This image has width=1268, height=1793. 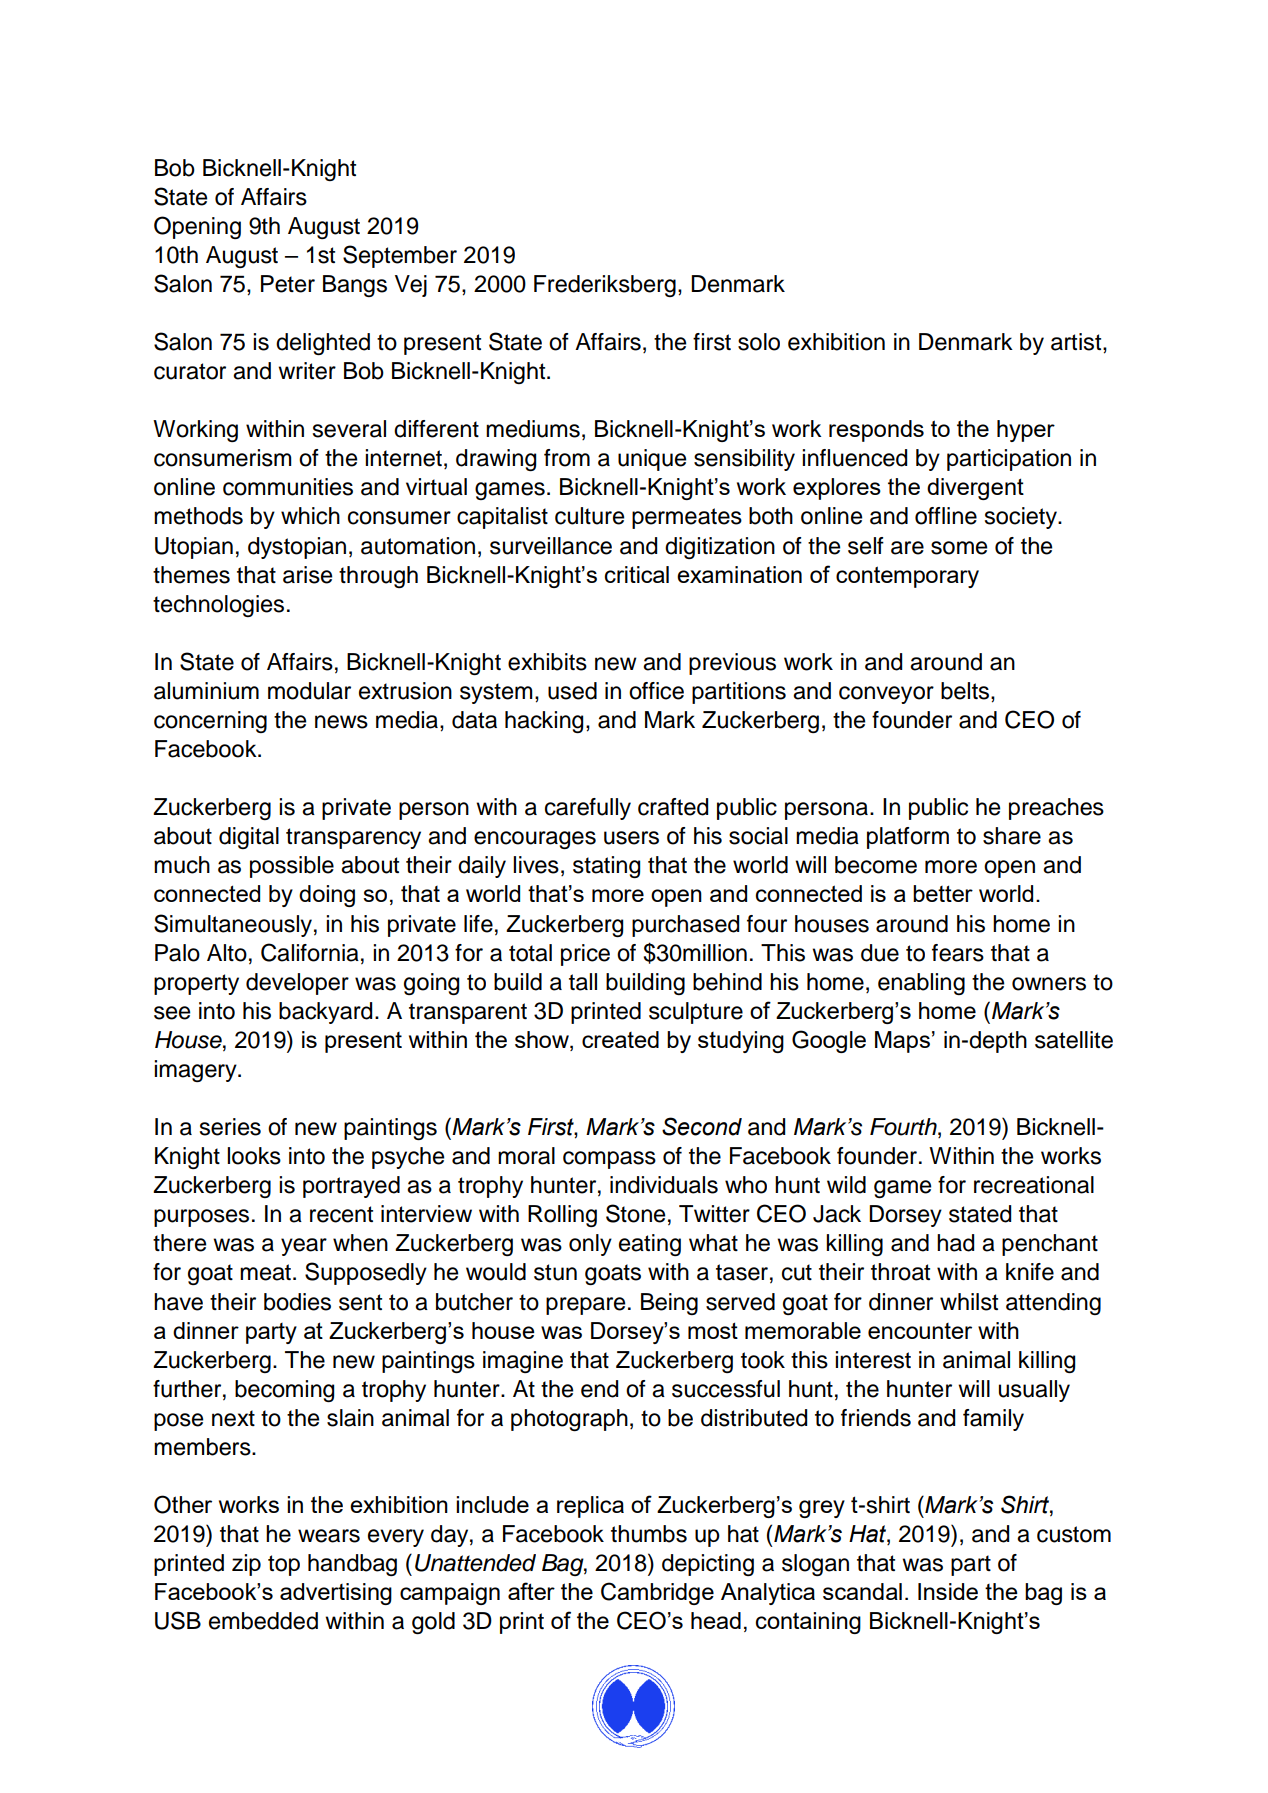 What do you see at coordinates (288, 284) in the image?
I see `Peter` at bounding box center [288, 284].
